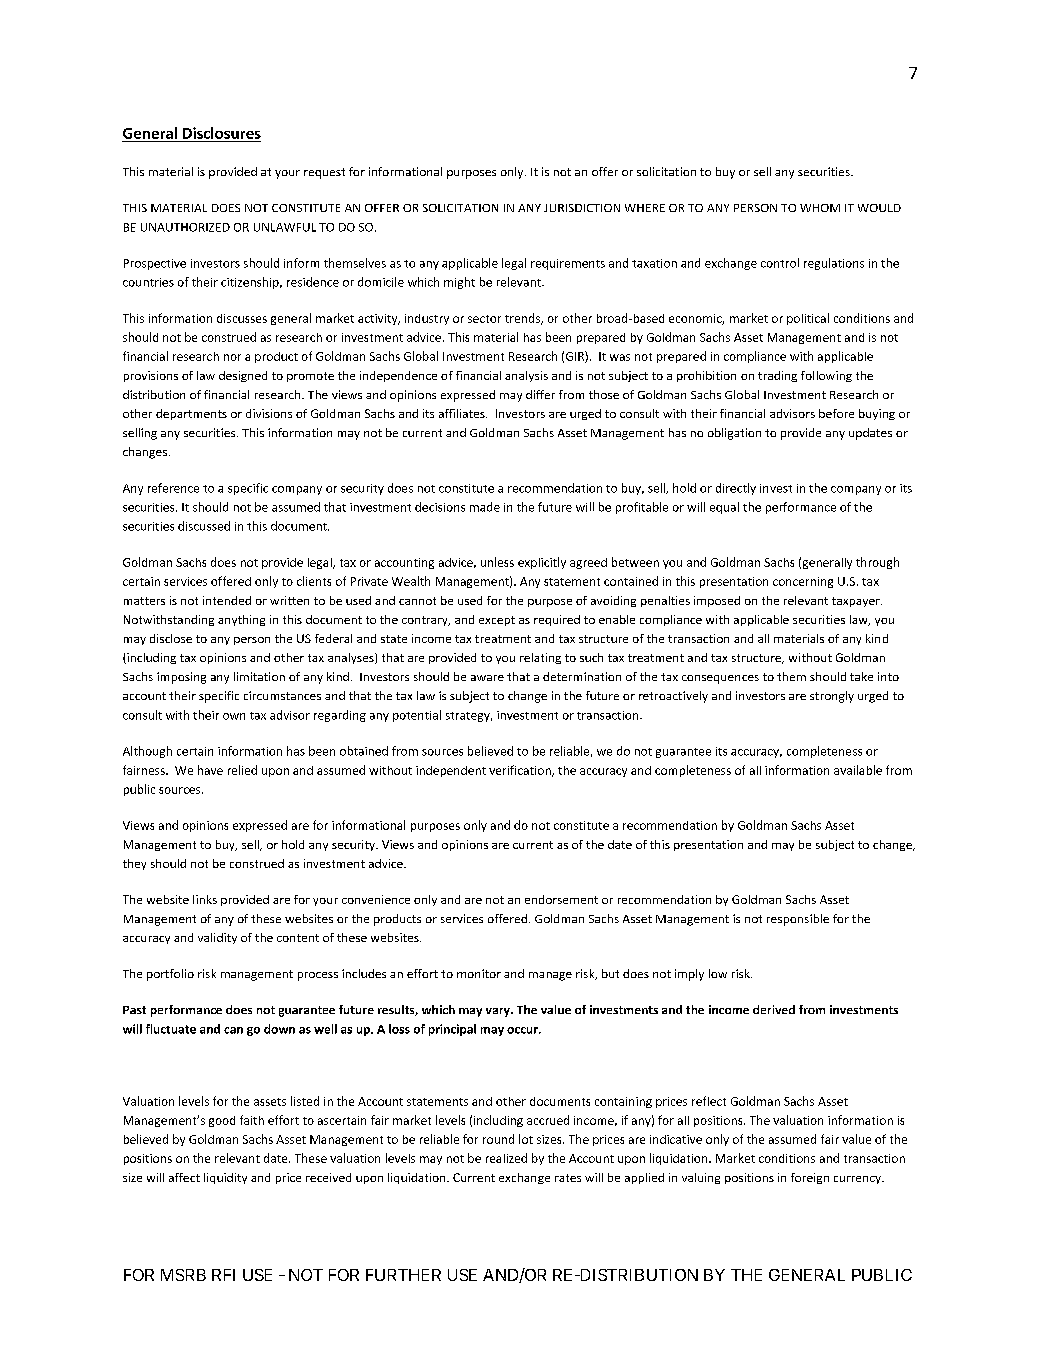  What do you see at coordinates (223, 1275) in the page?
I see `RFI` at bounding box center [223, 1275].
